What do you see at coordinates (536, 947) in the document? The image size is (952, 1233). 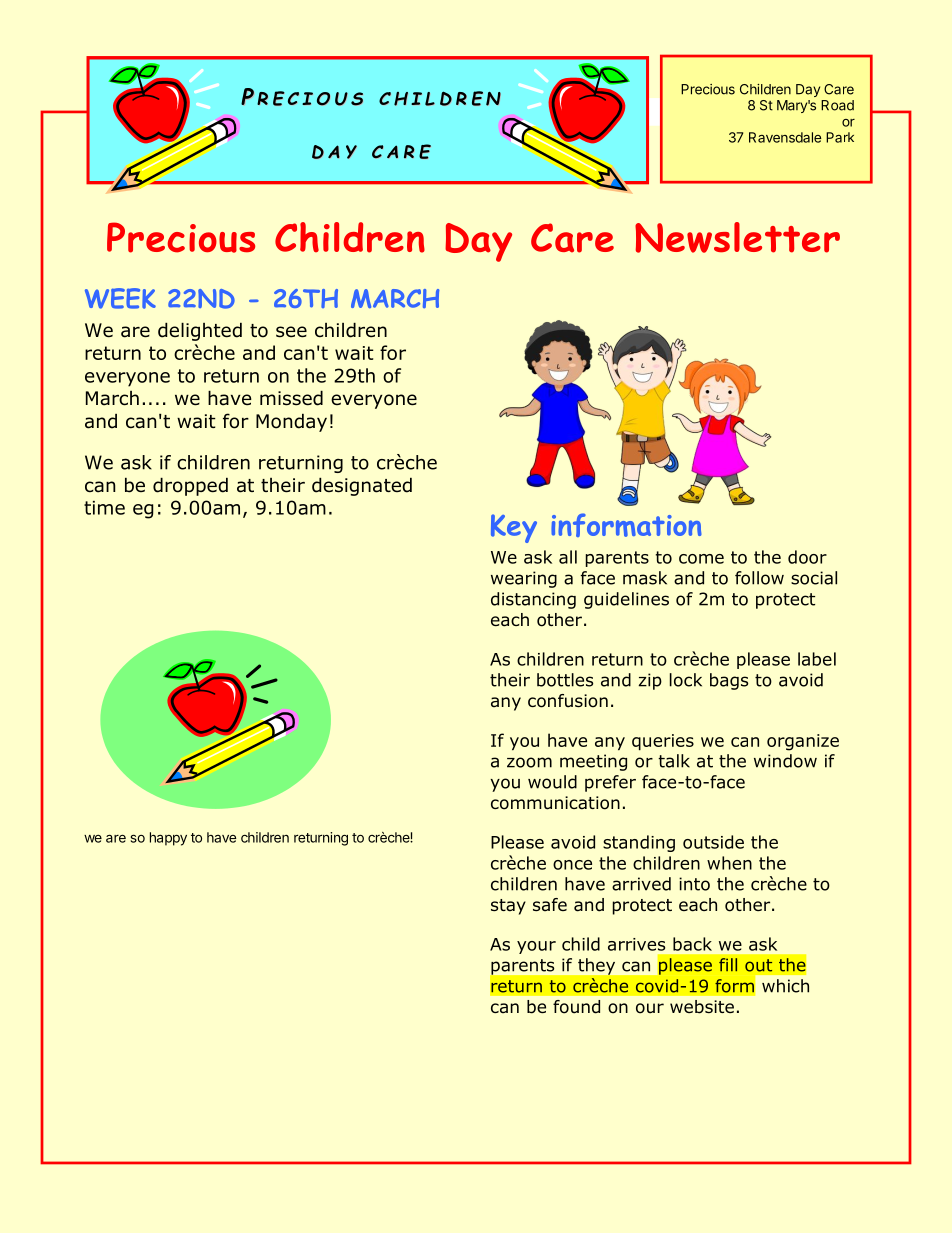 I see `your` at bounding box center [536, 947].
